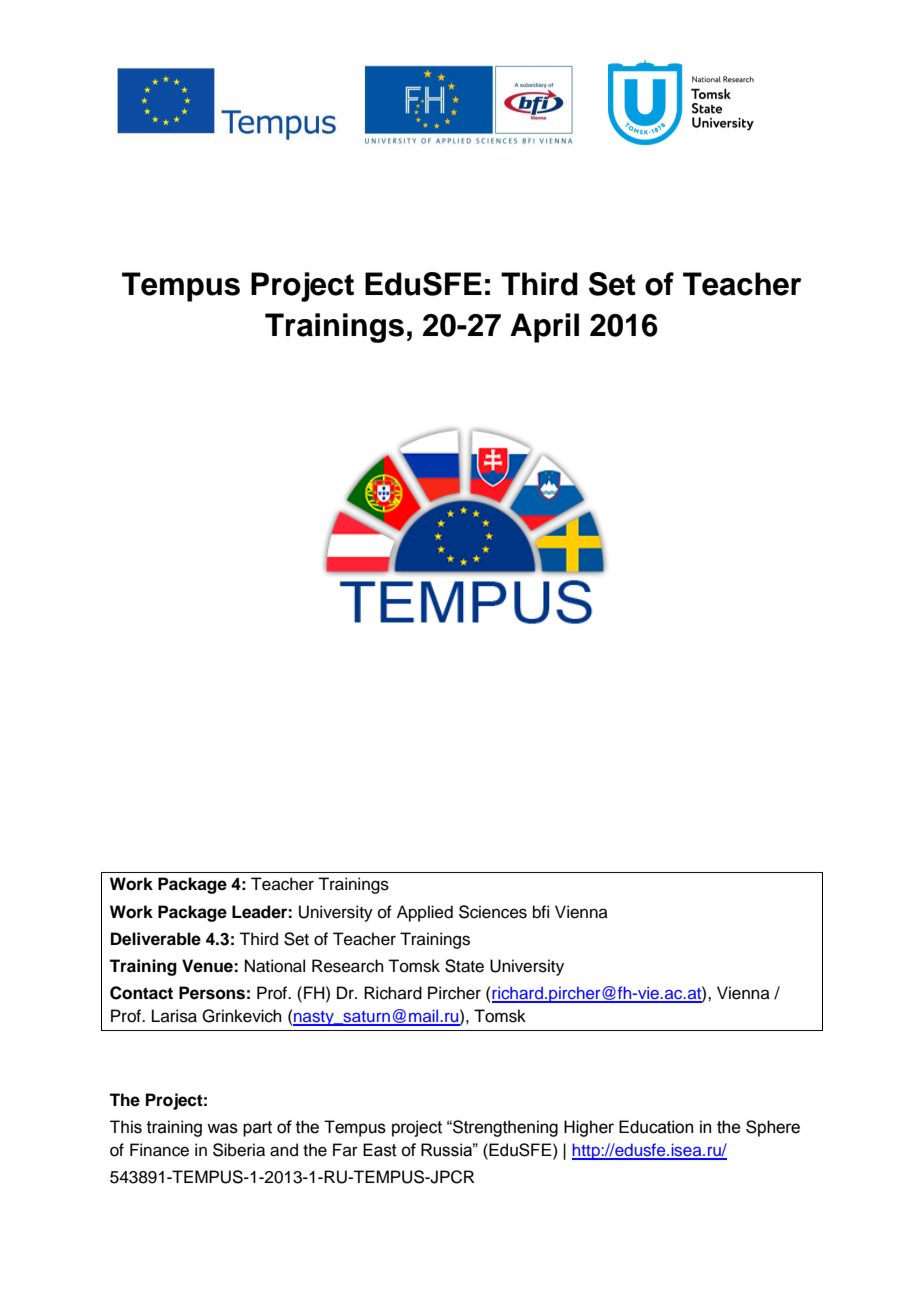 Image resolution: width=924 pixels, height=1308 pixels. Describe the element at coordinates (656, 1127) in the page. I see `Education` at that location.
